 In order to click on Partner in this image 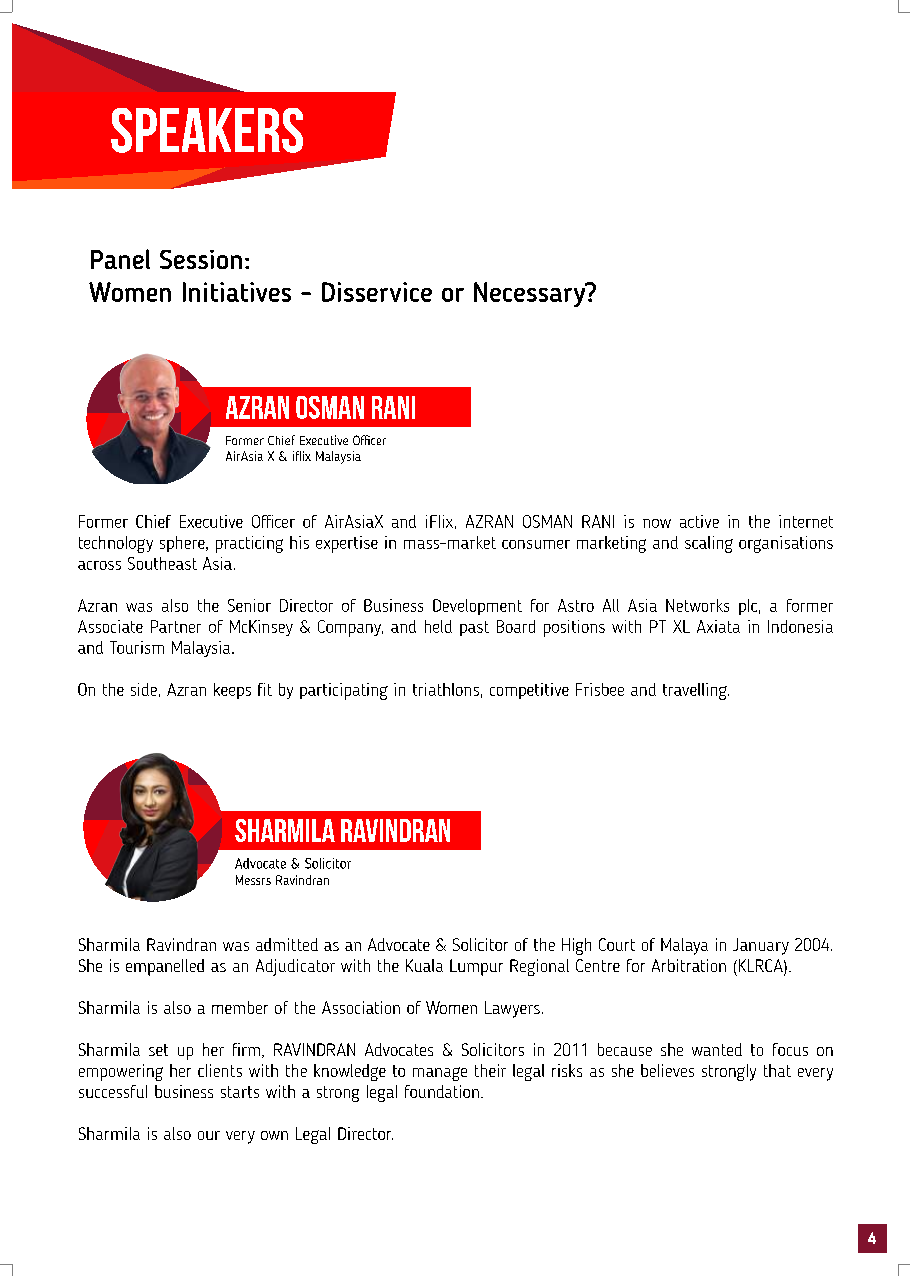, I will do `click(176, 626)`.
